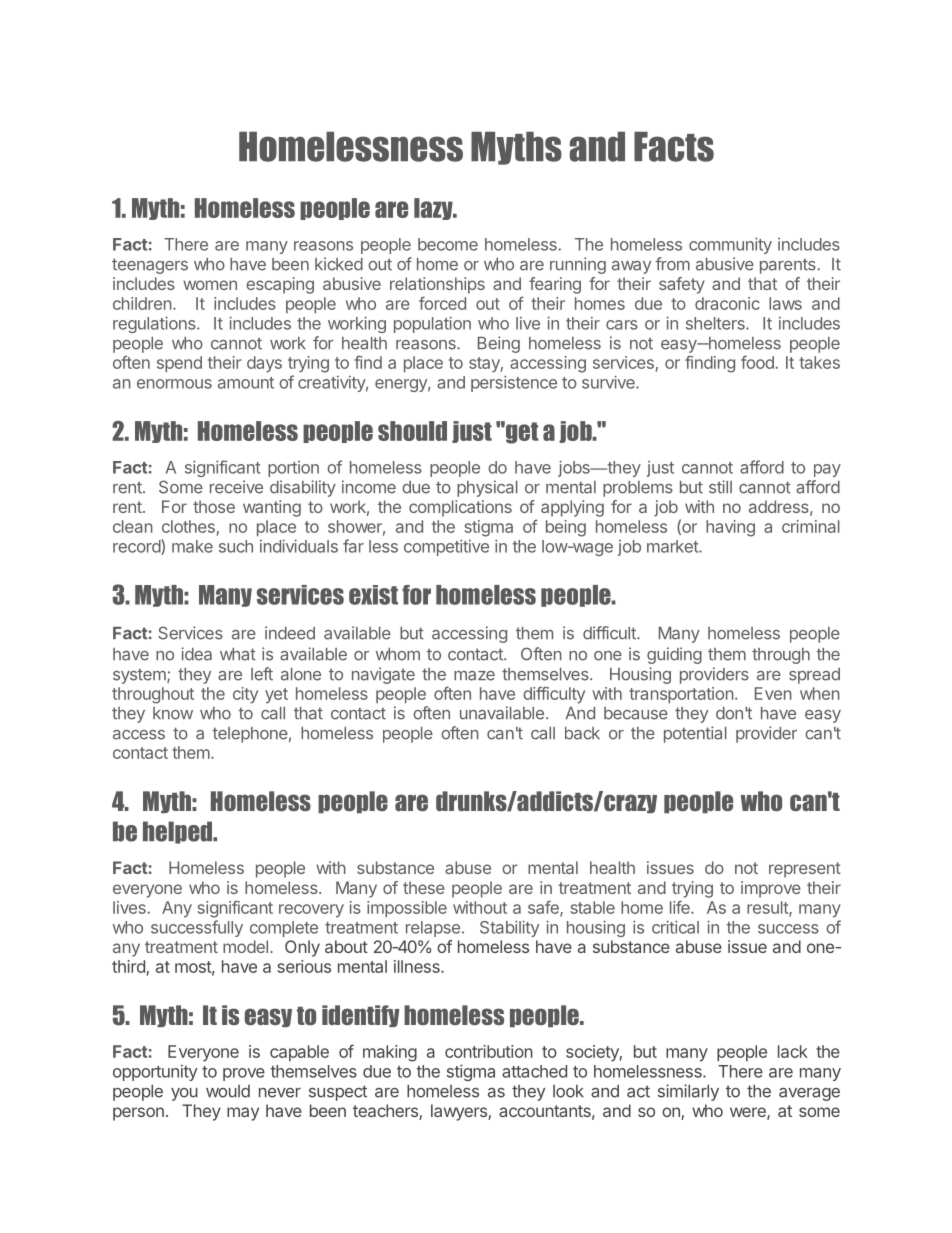 The image size is (952, 1233). I want to click on maze, so click(474, 676).
